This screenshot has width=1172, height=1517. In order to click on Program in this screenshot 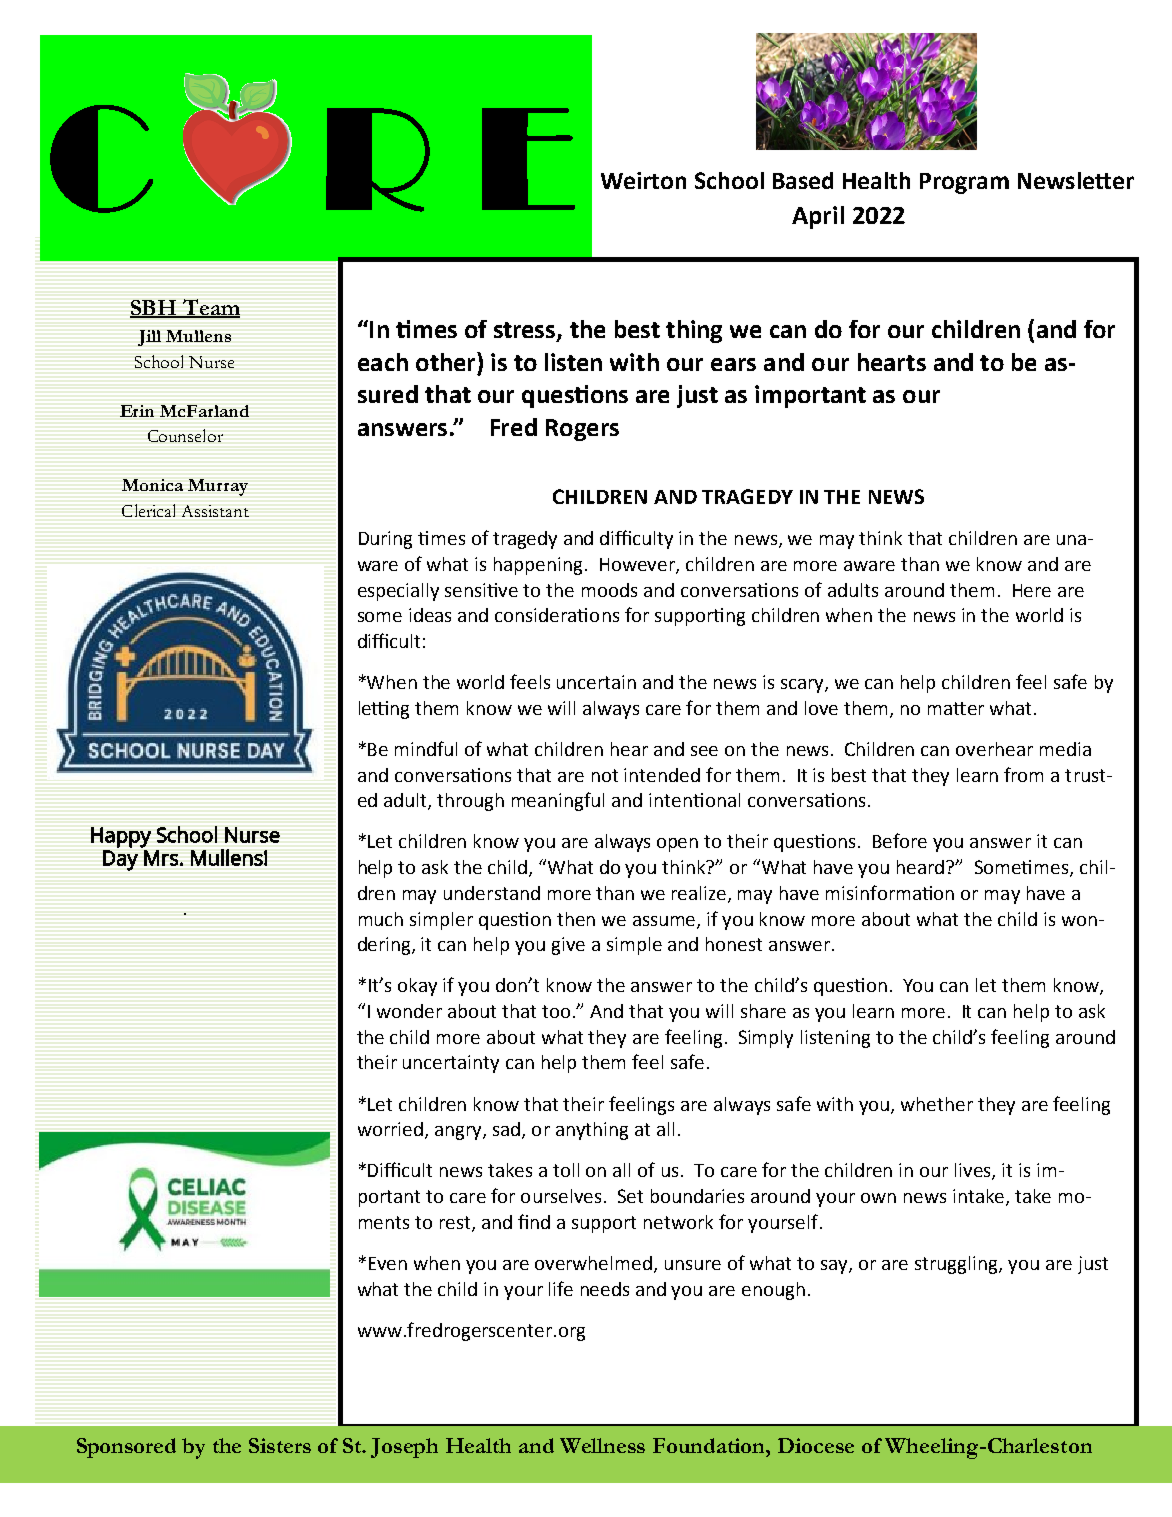, I will do `click(964, 183)`.
